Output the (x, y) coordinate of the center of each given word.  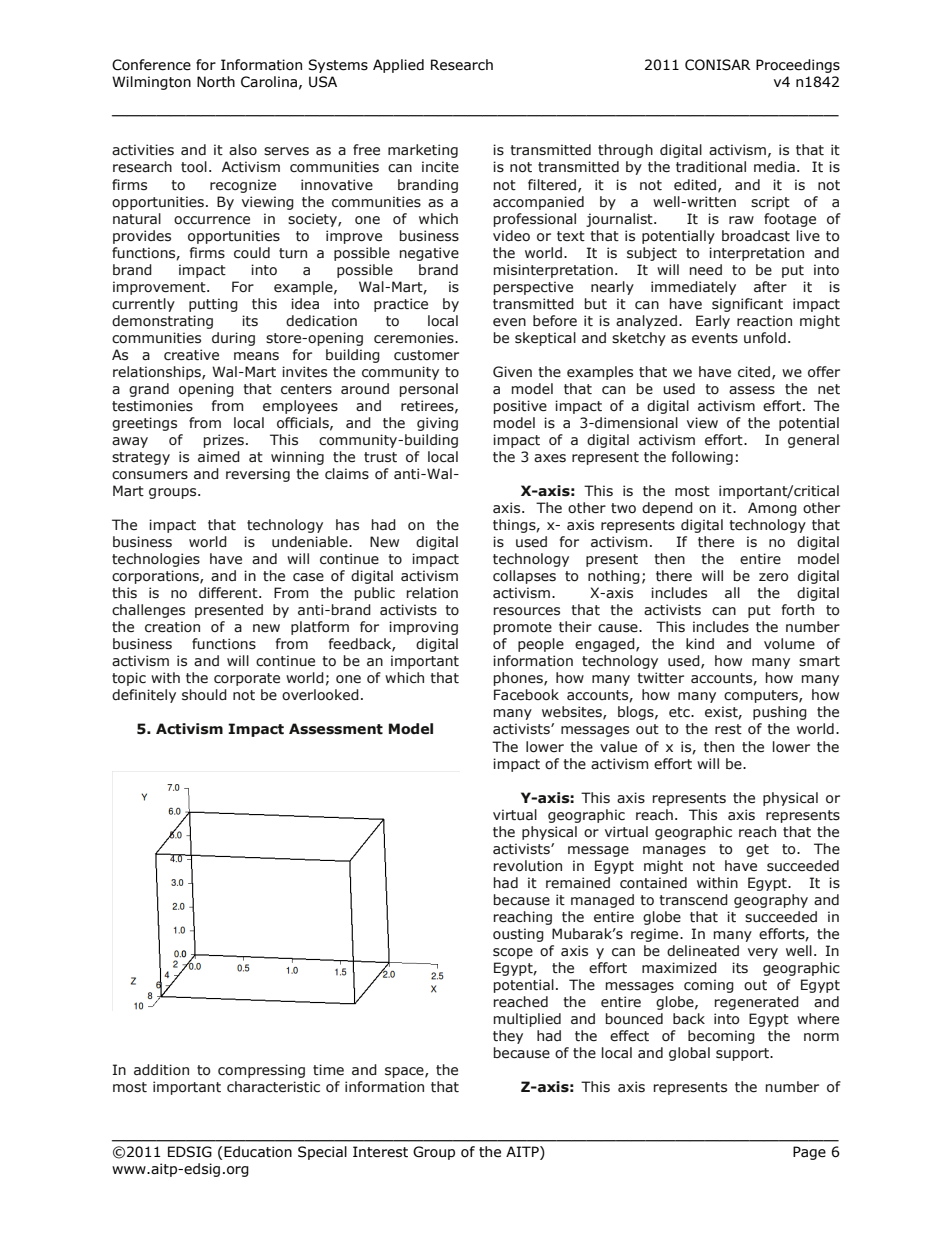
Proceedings (798, 66)
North (216, 82)
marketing (423, 151)
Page (809, 1153)
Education (258, 1152)
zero (773, 577)
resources (527, 611)
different (229, 593)
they (508, 1037)
